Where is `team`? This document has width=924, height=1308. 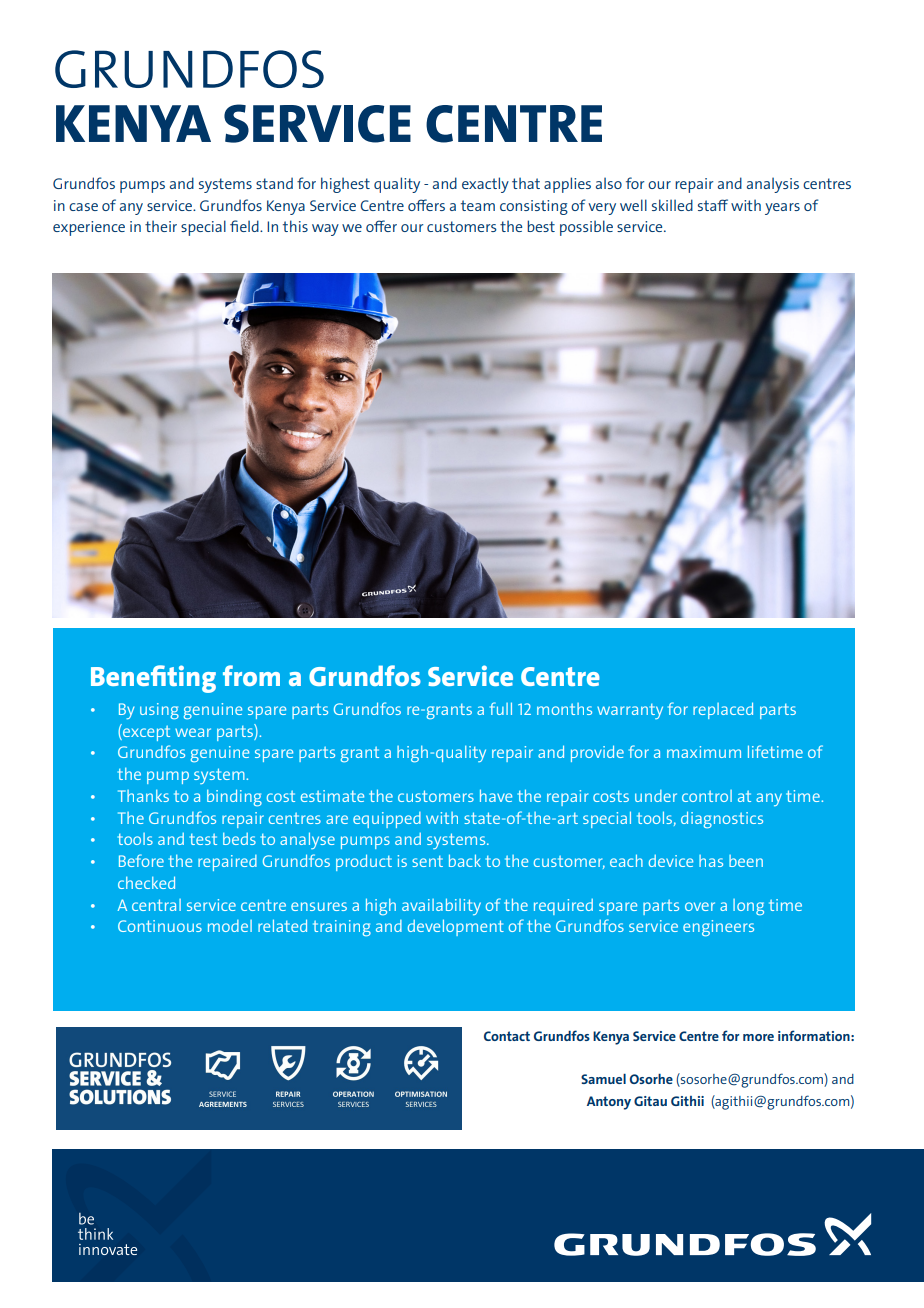 team is located at coordinates (478, 205).
